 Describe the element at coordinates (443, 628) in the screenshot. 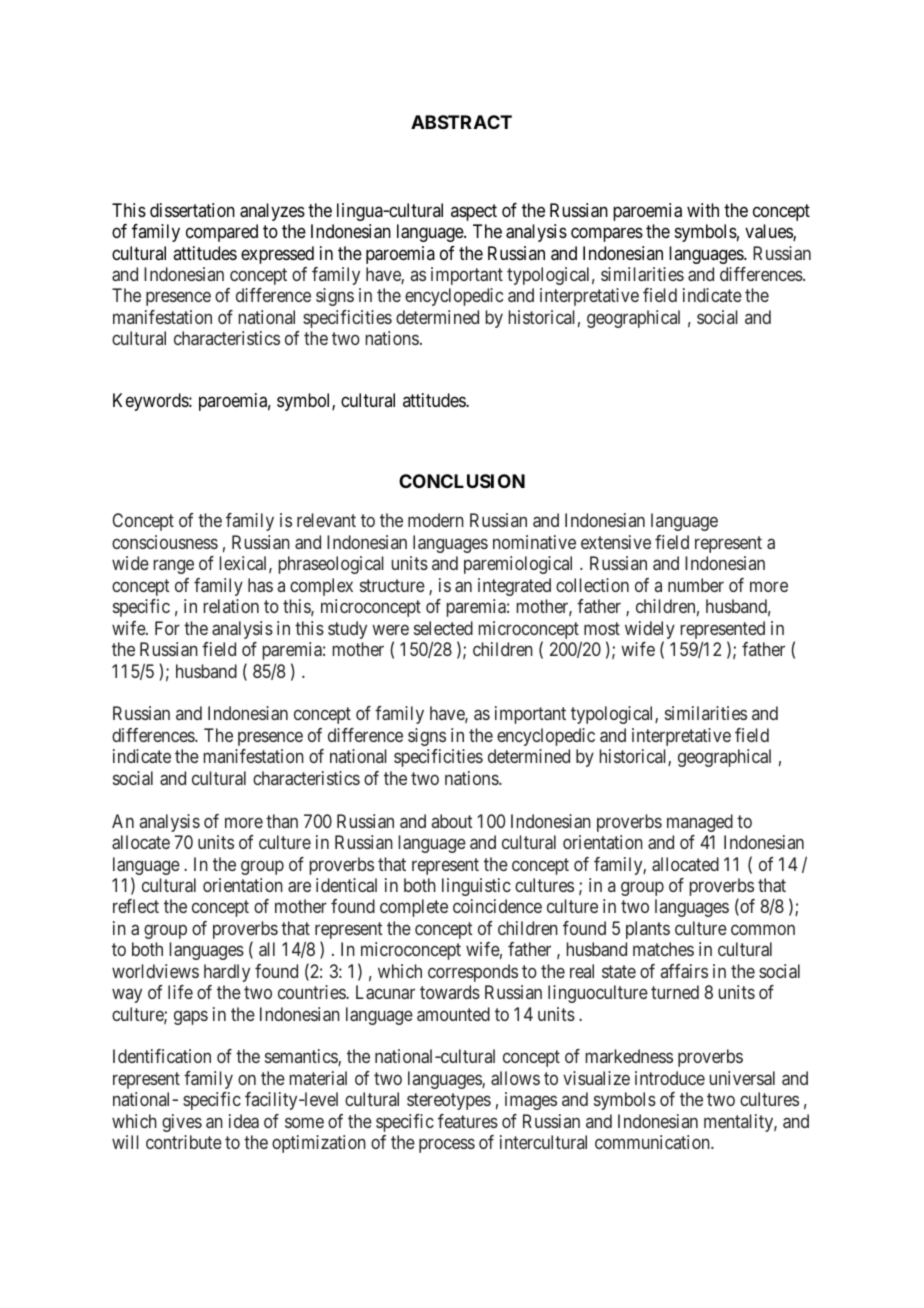

I see `selected` at that location.
